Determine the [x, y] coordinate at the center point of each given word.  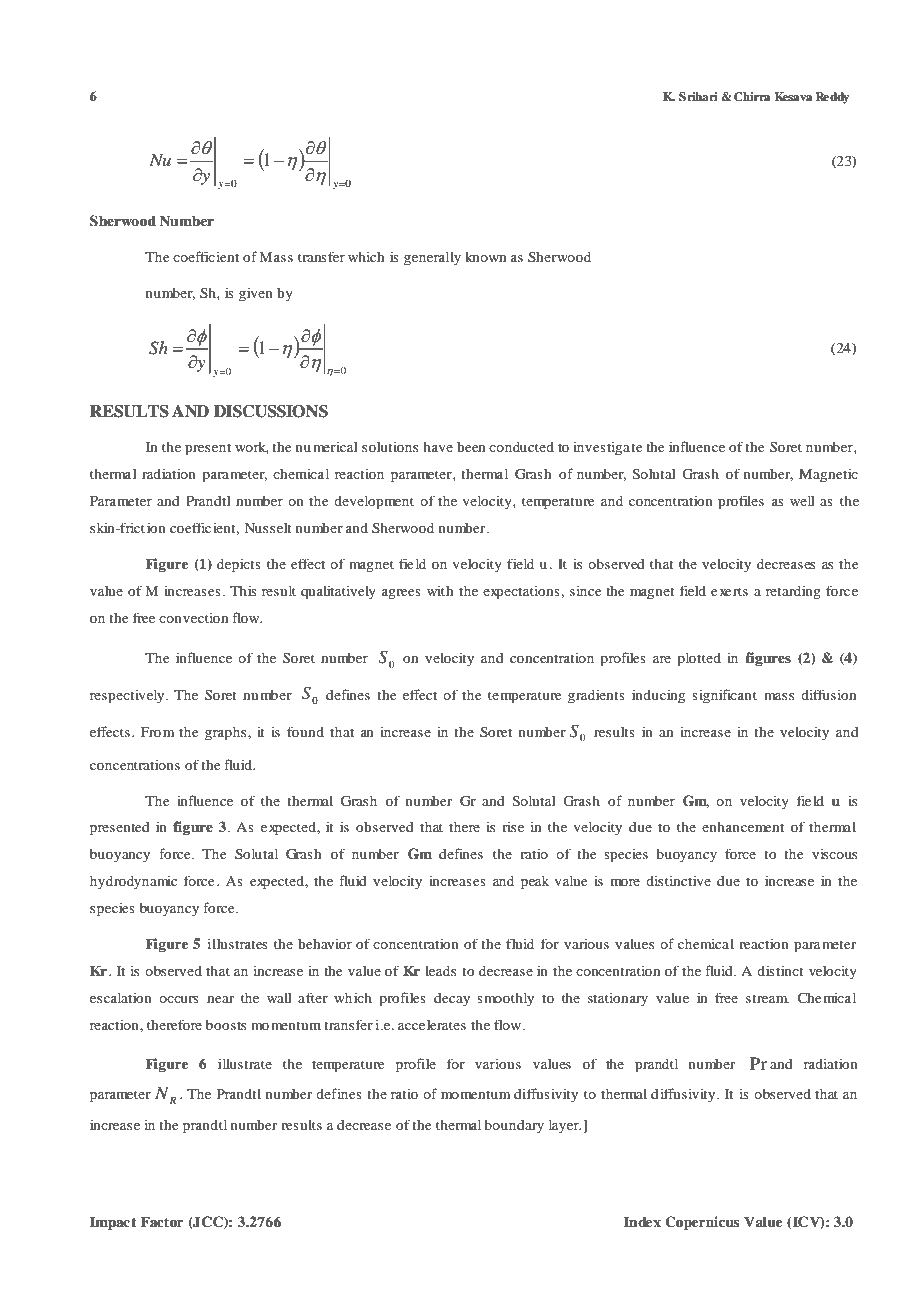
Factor [162, 1221]
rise [513, 827]
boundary [514, 1127]
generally [432, 259]
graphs [227, 734]
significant [724, 696]
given [256, 294]
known [485, 257]
